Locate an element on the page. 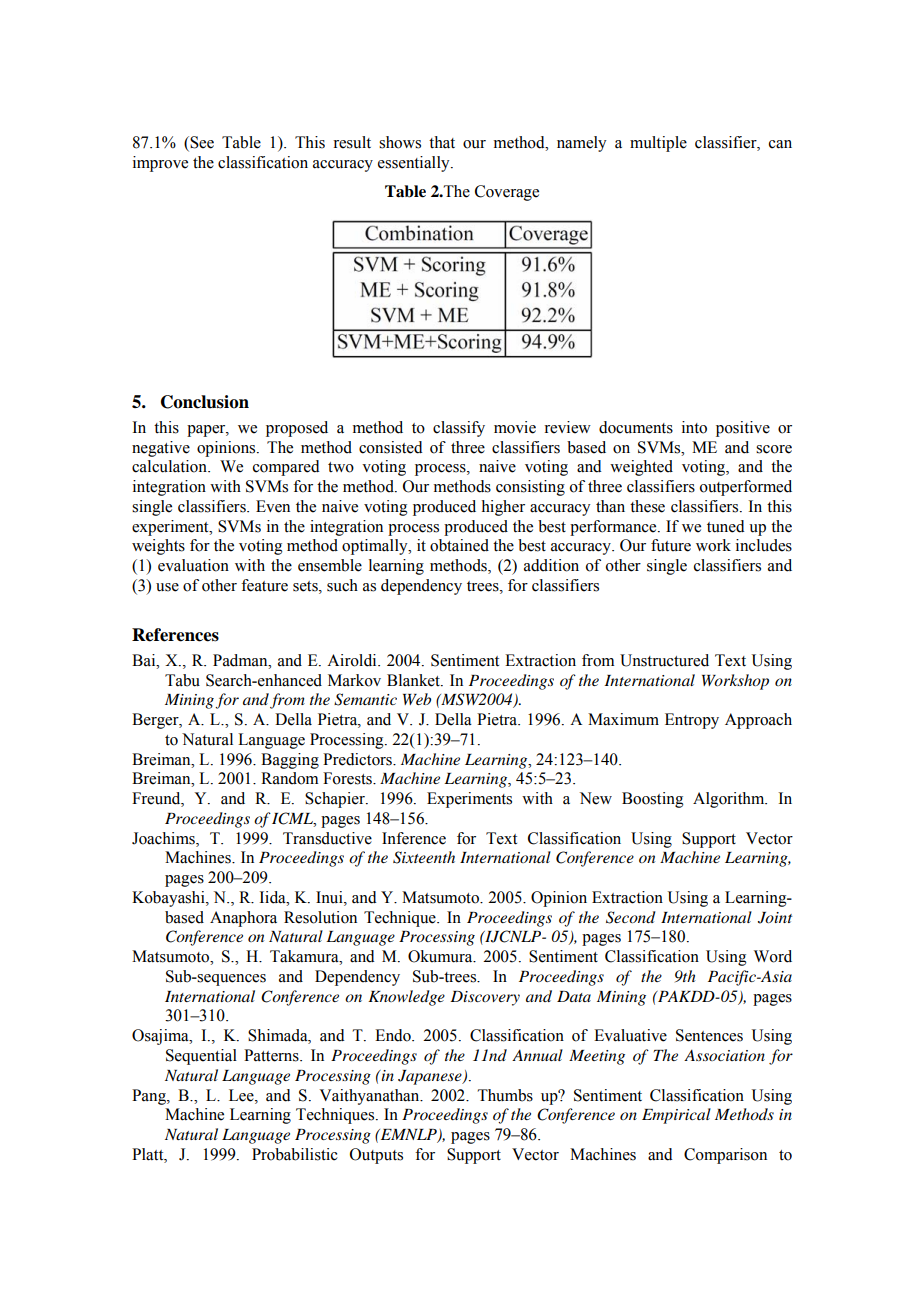 The width and height of the image is (924, 1308). that is located at coordinates (442, 142).
